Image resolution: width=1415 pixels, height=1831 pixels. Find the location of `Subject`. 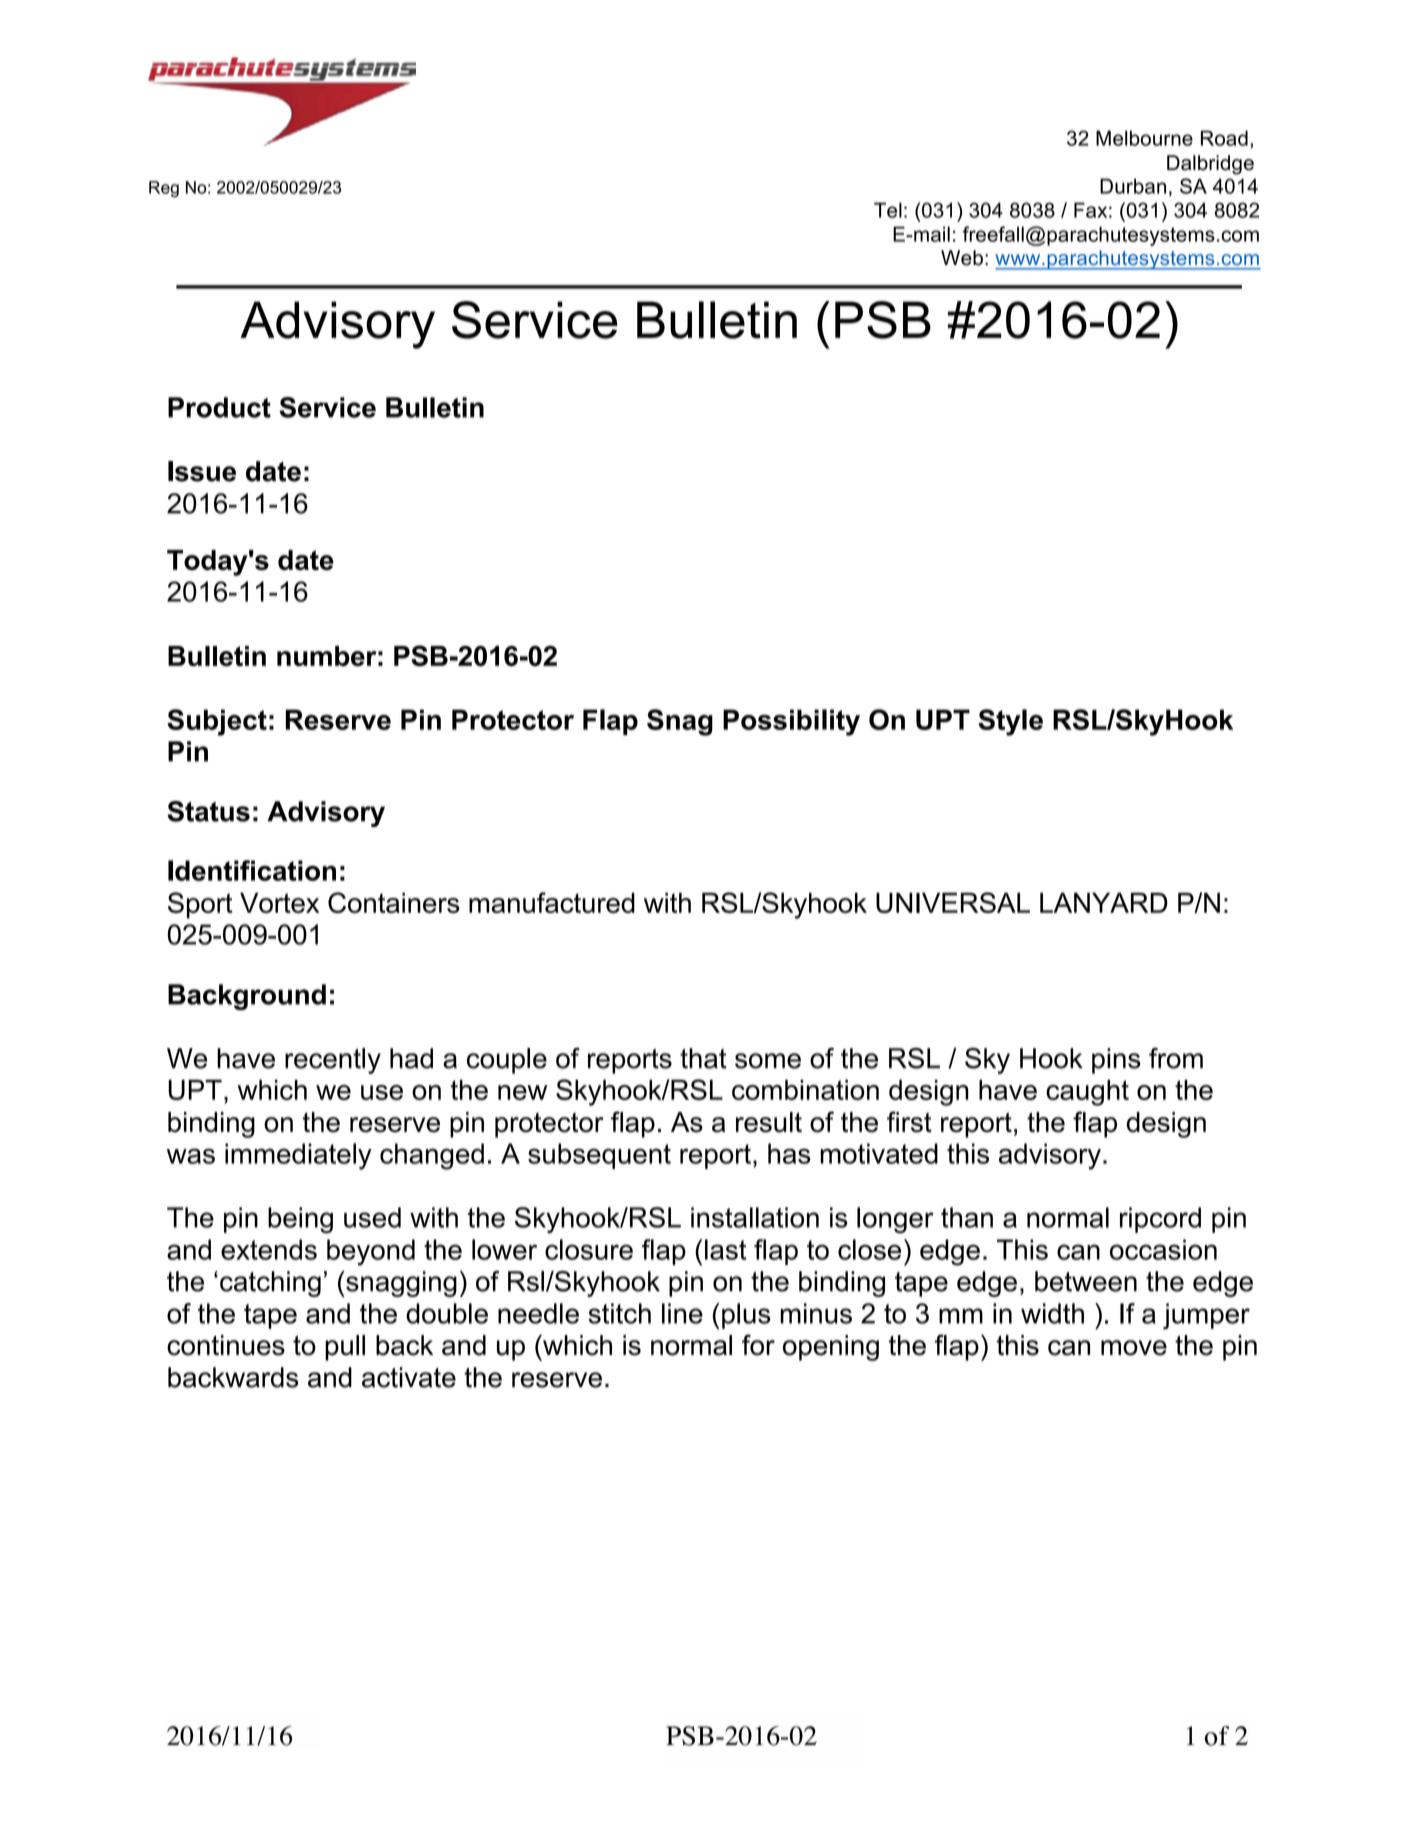

Subject is located at coordinates (217, 722).
